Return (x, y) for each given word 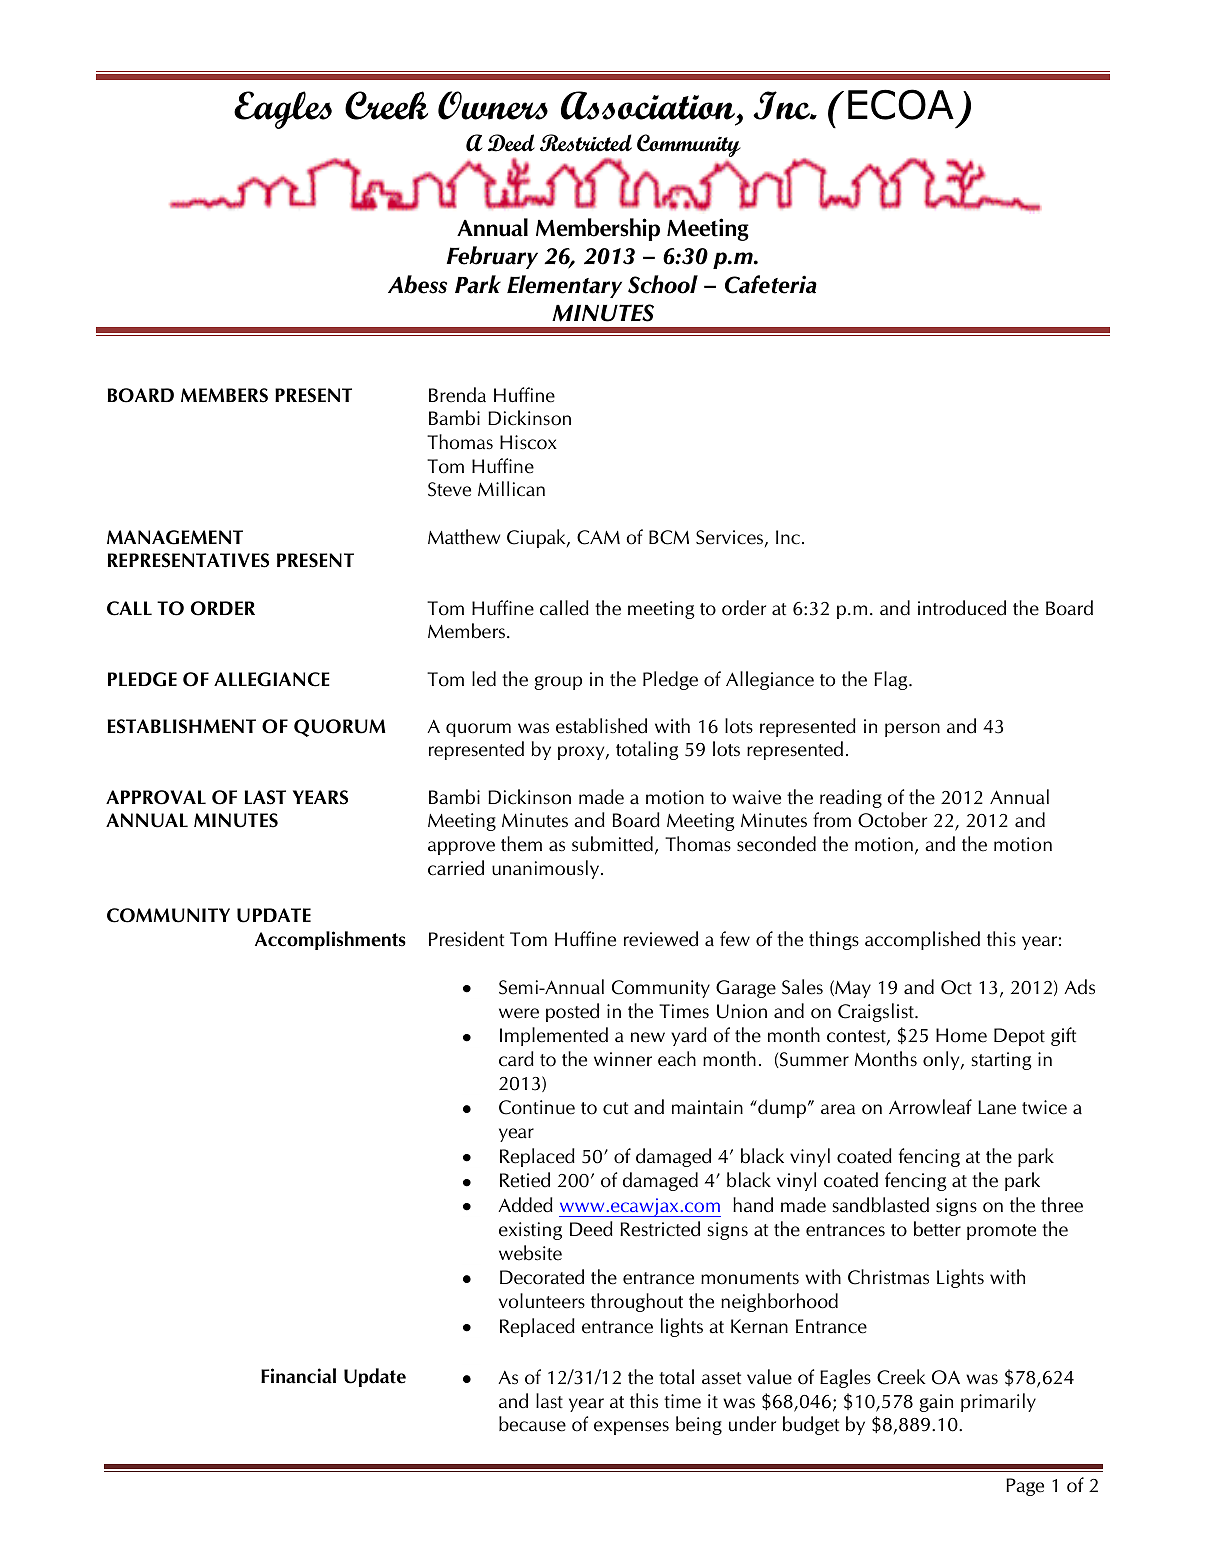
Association (648, 105)
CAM (598, 537)
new (648, 1037)
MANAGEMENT (175, 537)
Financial (298, 1376)
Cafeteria (771, 284)
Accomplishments (330, 940)
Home (961, 1035)
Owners (493, 105)
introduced (962, 608)
